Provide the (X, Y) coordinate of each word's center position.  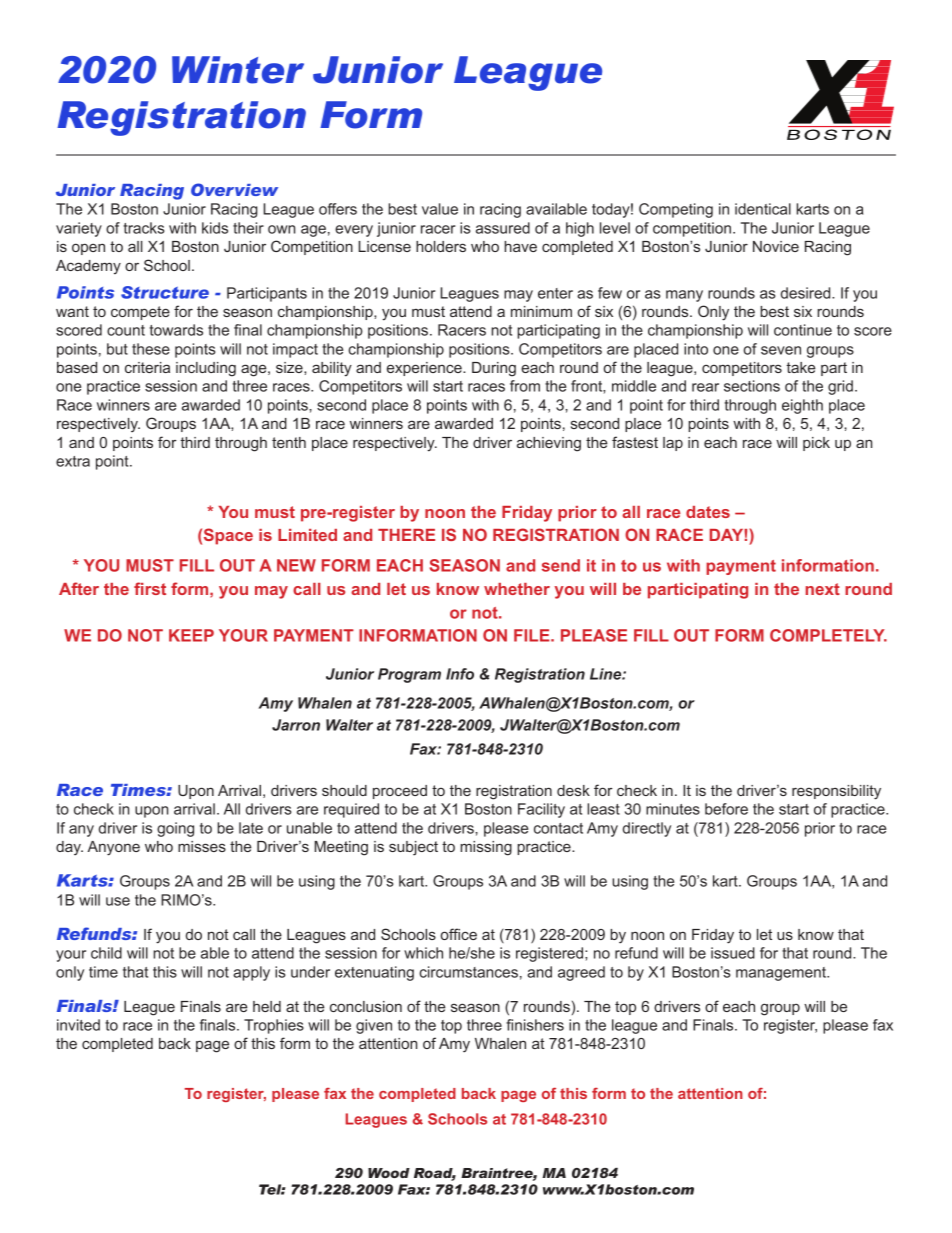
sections (752, 386)
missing (486, 848)
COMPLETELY (828, 635)
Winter (238, 70)
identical (763, 209)
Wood (389, 1173)
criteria (147, 367)
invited (78, 1025)
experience (425, 369)
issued (733, 953)
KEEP (191, 635)
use (118, 901)
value (440, 209)
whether (517, 589)
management (782, 974)
